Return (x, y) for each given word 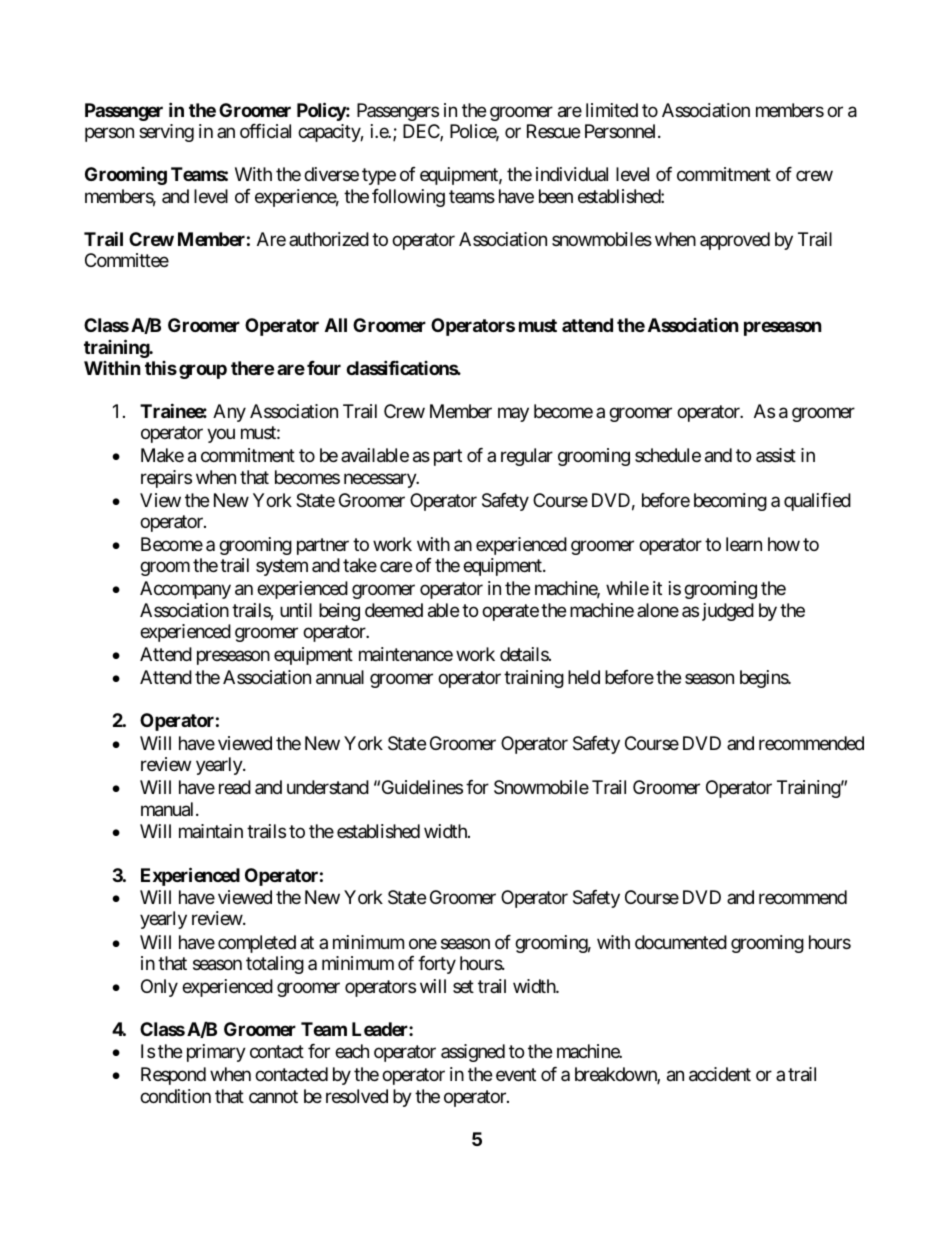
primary (216, 1053)
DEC (422, 132)
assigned (473, 1053)
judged (728, 612)
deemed (394, 610)
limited (612, 110)
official (265, 131)
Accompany (185, 590)
